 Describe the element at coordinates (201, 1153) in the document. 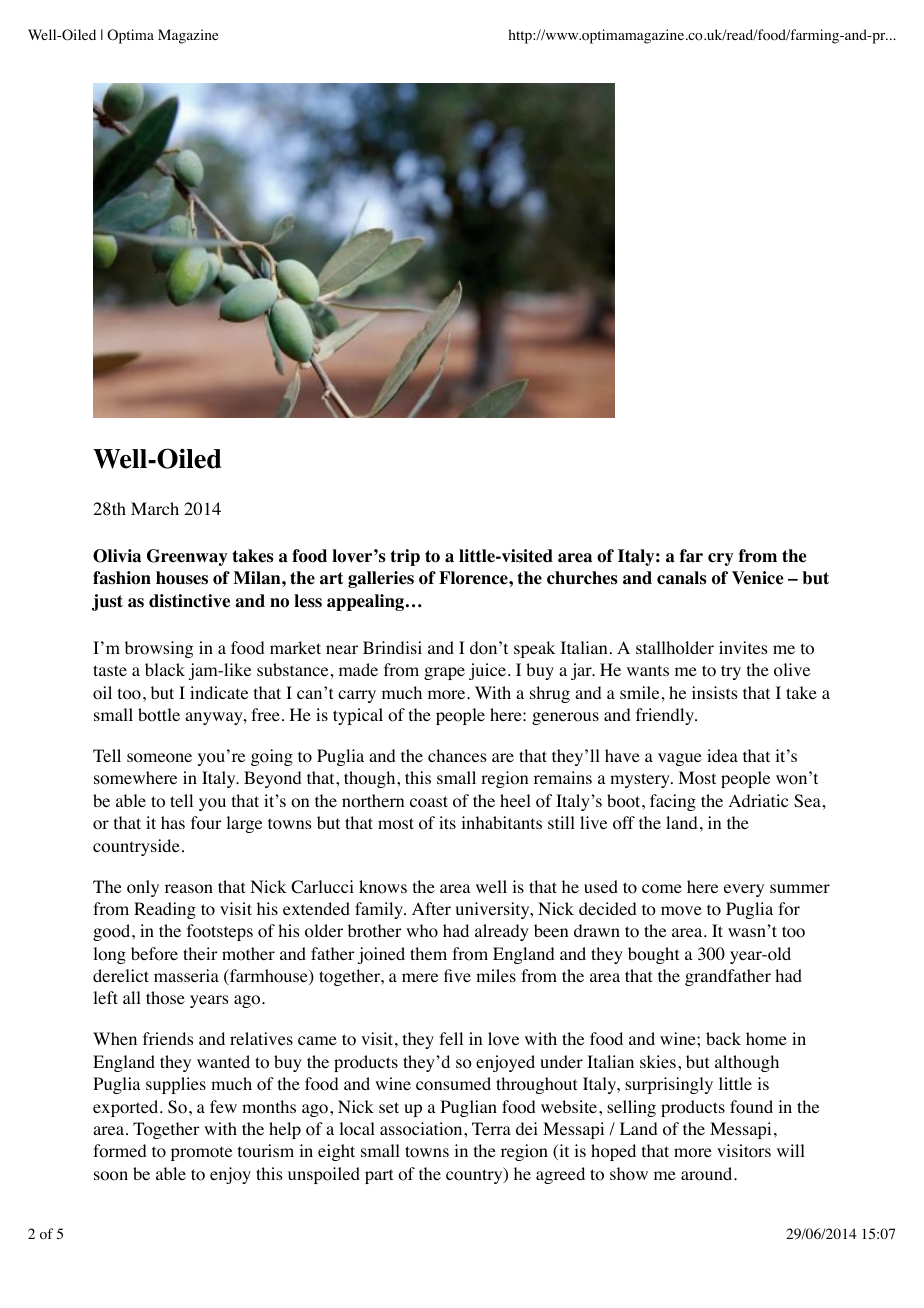

I see `promote` at that location.
